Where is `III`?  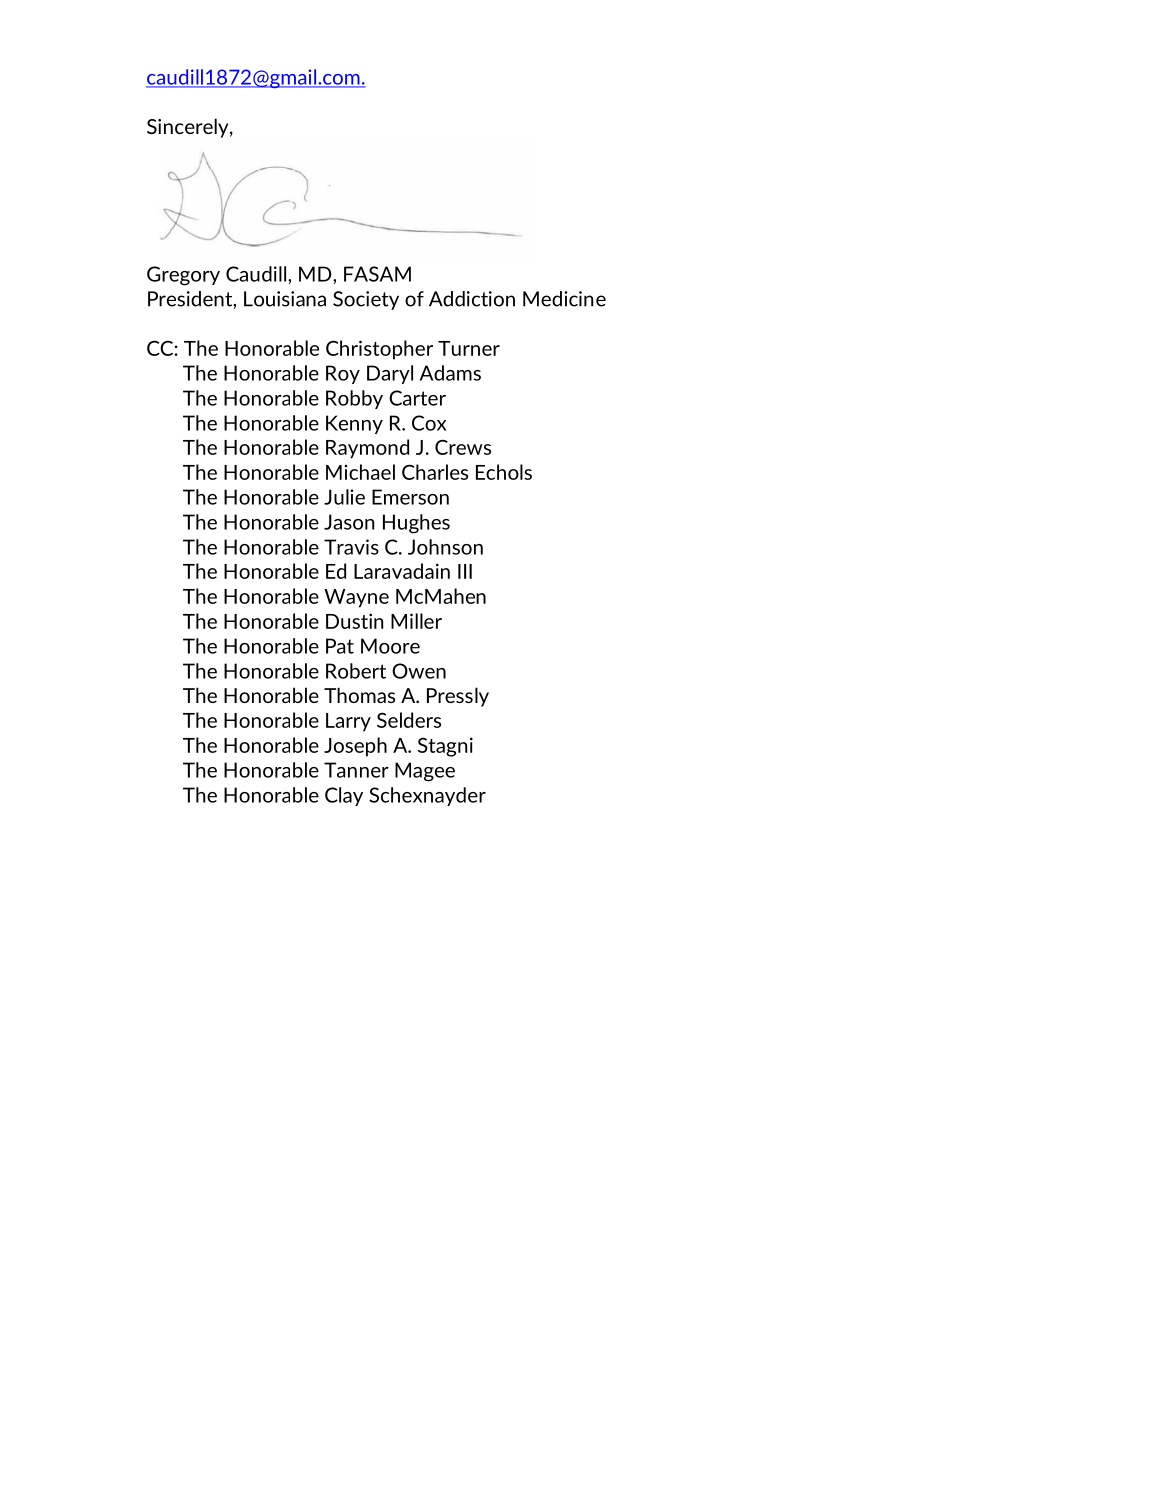
III is located at coordinates (465, 571).
